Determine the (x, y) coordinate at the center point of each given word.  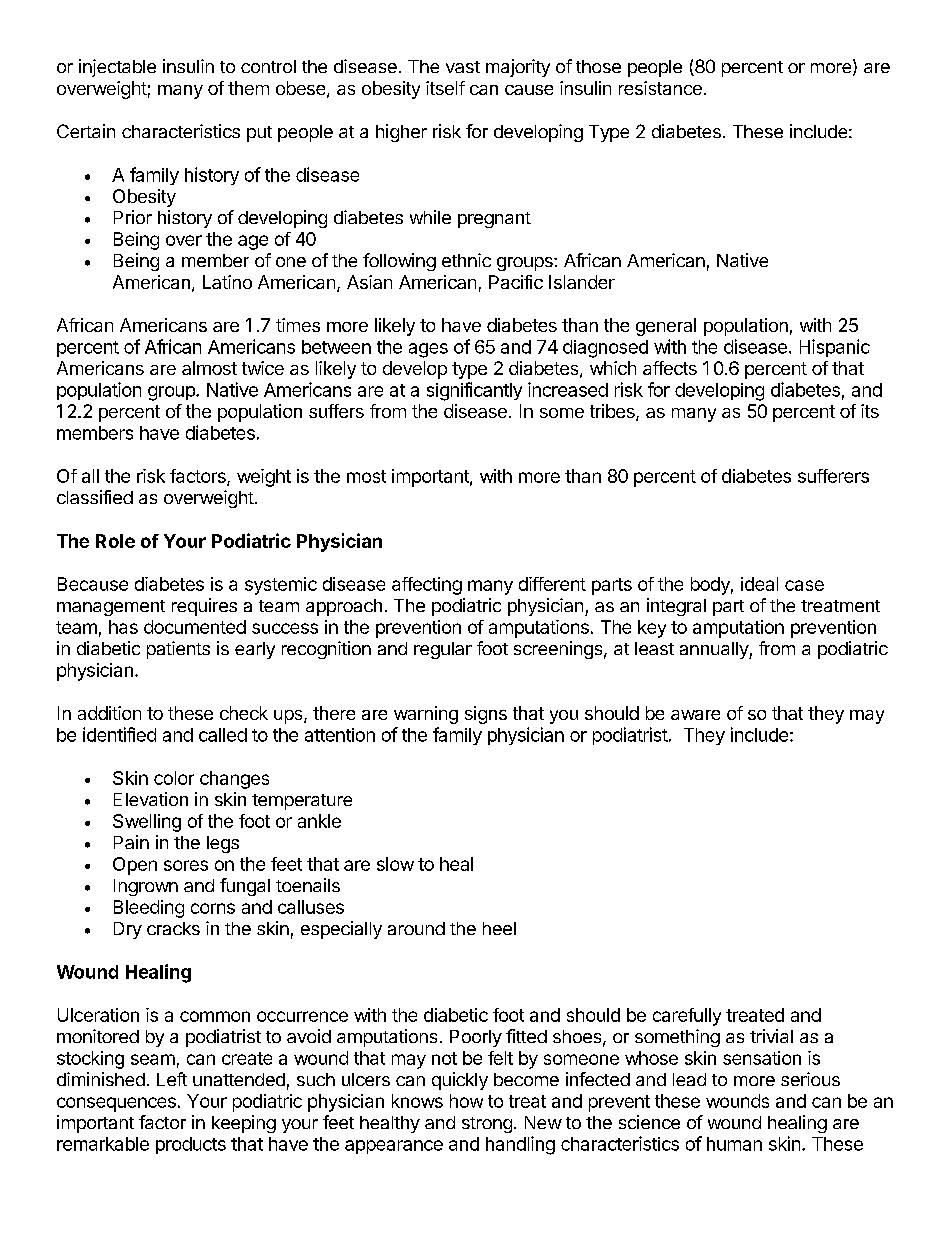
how (466, 1101)
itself (445, 88)
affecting (427, 586)
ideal (759, 584)
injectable (117, 68)
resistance (660, 88)
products (191, 1145)
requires (204, 607)
